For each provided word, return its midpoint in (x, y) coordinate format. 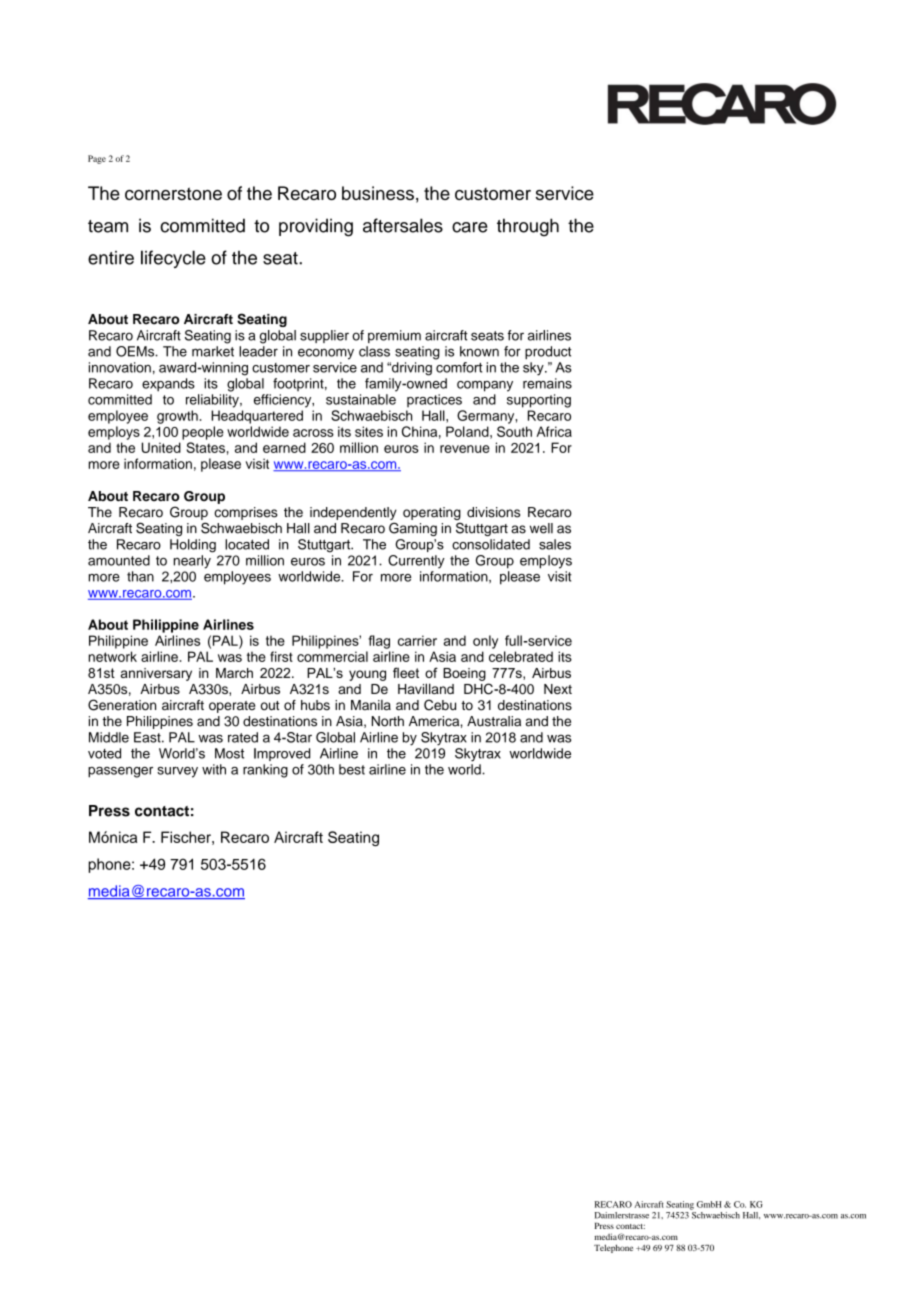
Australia (494, 721)
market (213, 351)
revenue (465, 449)
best (352, 769)
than (140, 576)
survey (177, 772)
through (528, 227)
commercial (332, 656)
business (378, 193)
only (485, 642)
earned (284, 447)
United (161, 447)
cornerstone (173, 193)
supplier (324, 336)
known (479, 351)
